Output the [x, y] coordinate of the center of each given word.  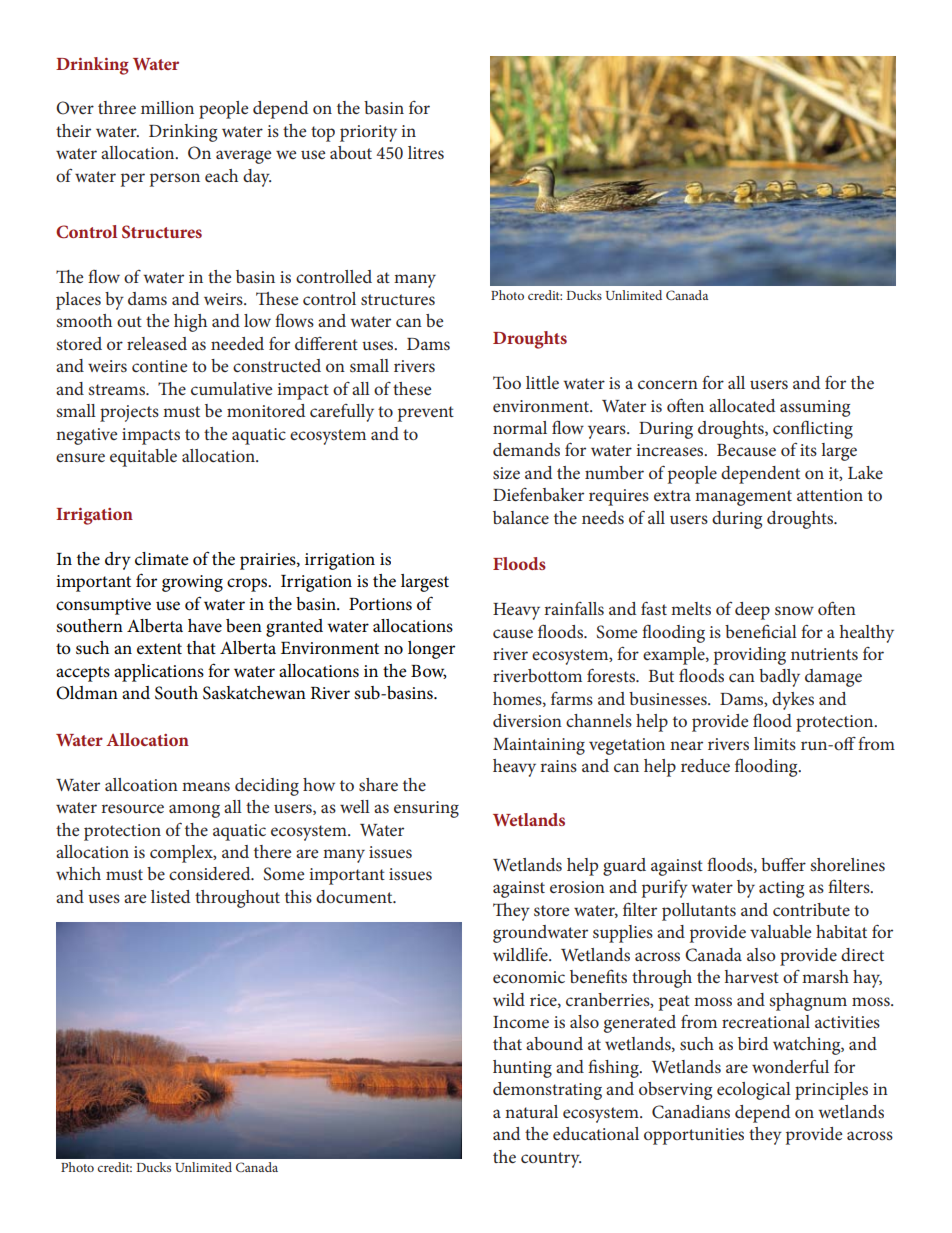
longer [431, 650]
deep [752, 611]
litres [426, 152]
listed [170, 896]
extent [159, 649]
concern [668, 384]
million [167, 107]
